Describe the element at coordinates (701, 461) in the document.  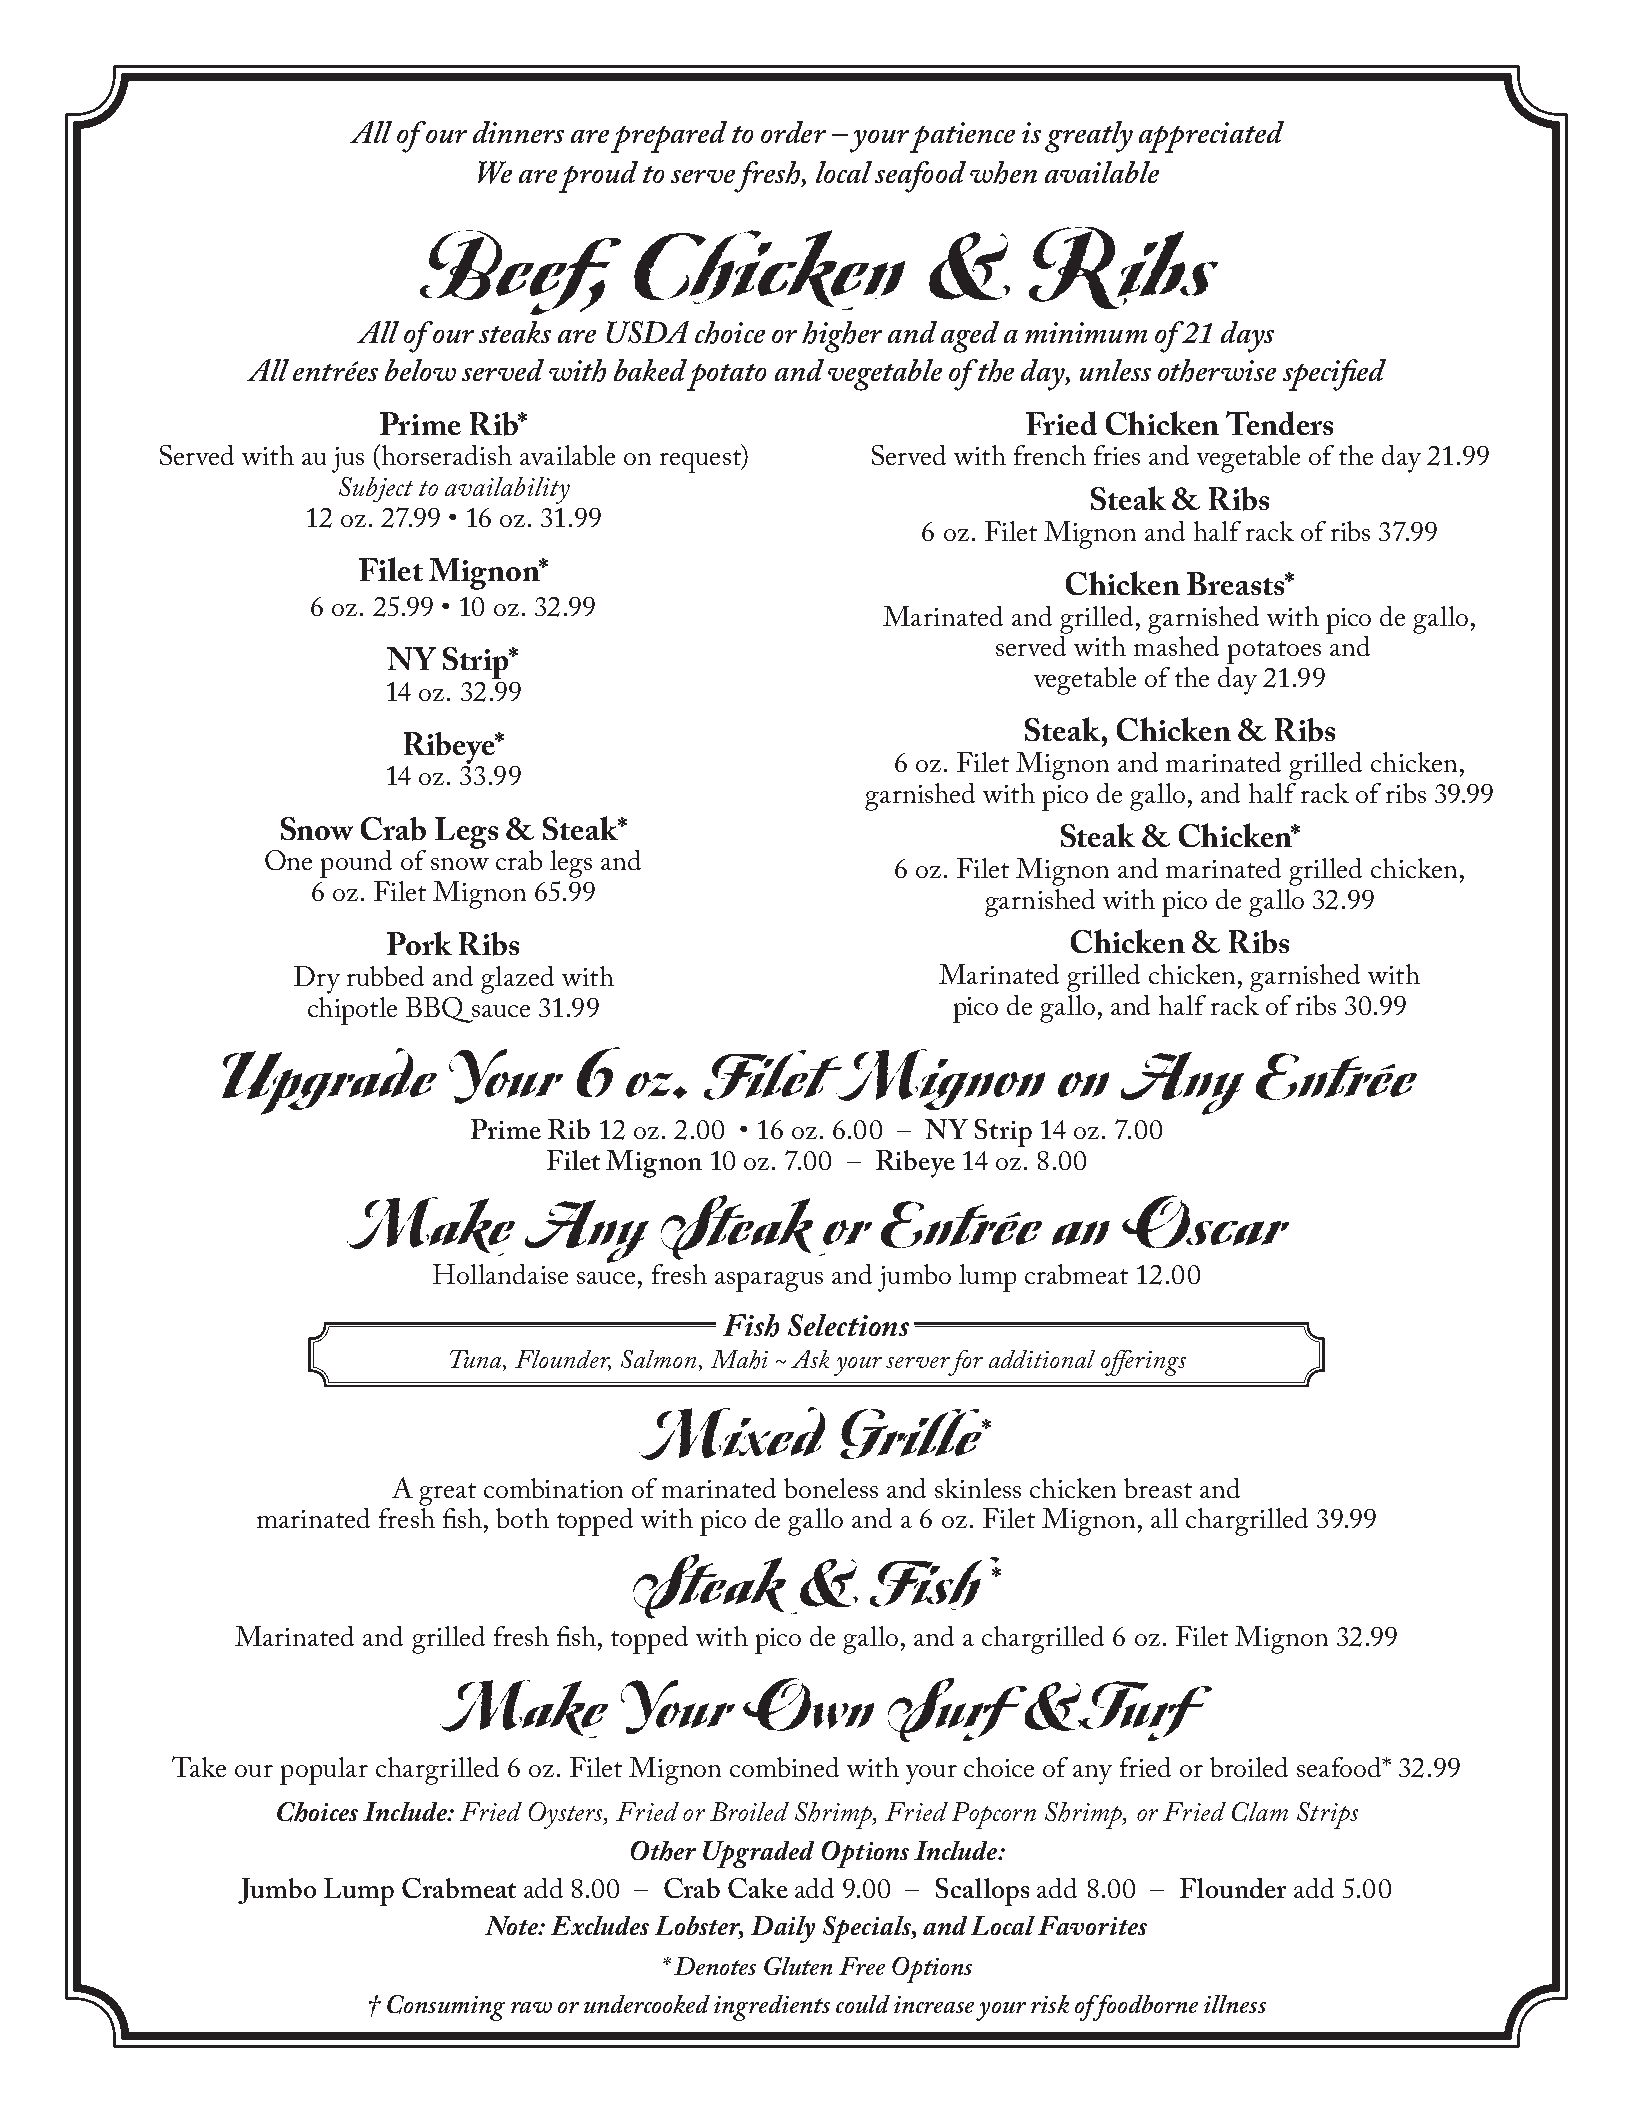
I see `request` at that location.
